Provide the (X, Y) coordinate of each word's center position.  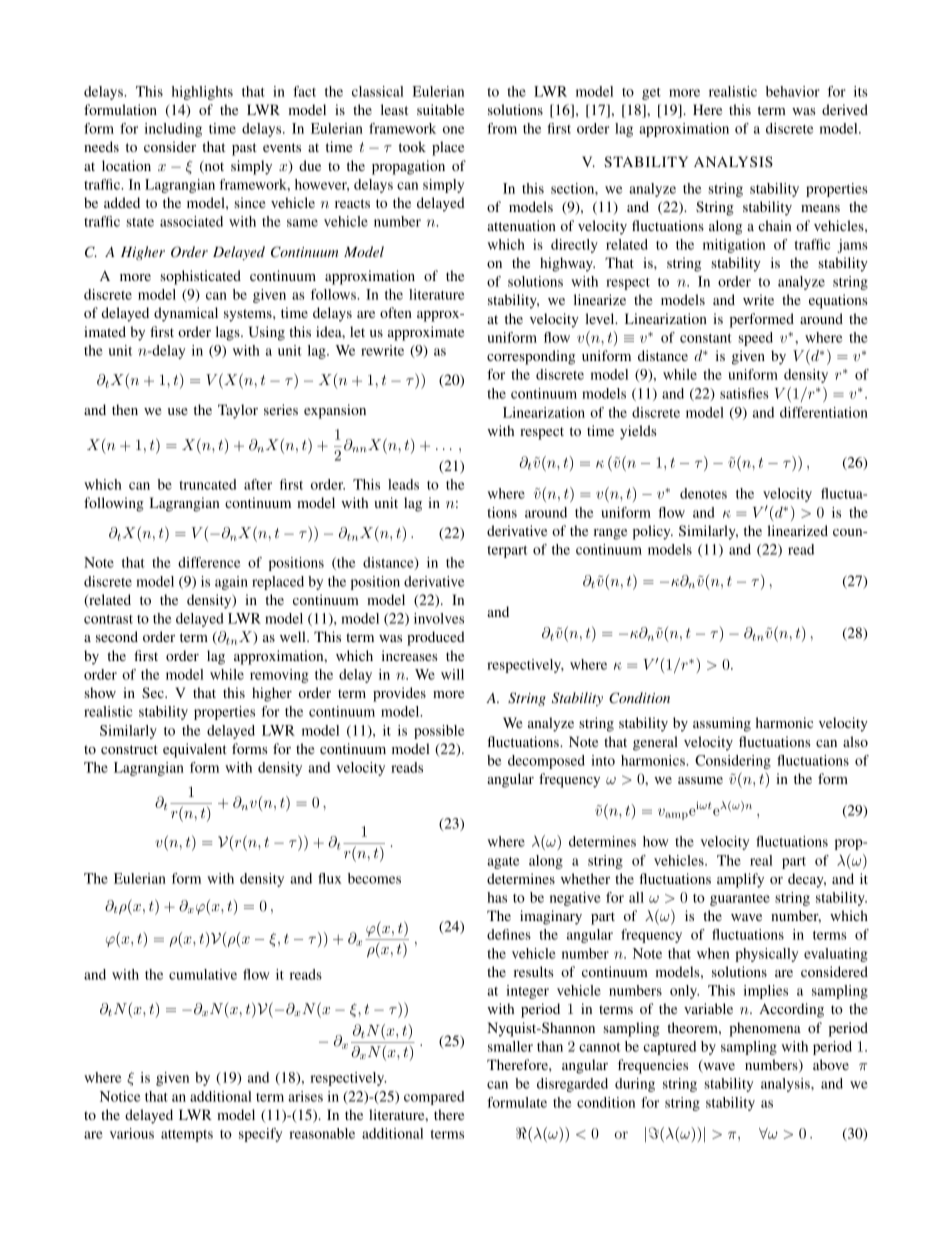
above (831, 1064)
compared (434, 1098)
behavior (793, 91)
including (173, 130)
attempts (187, 1136)
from (502, 128)
